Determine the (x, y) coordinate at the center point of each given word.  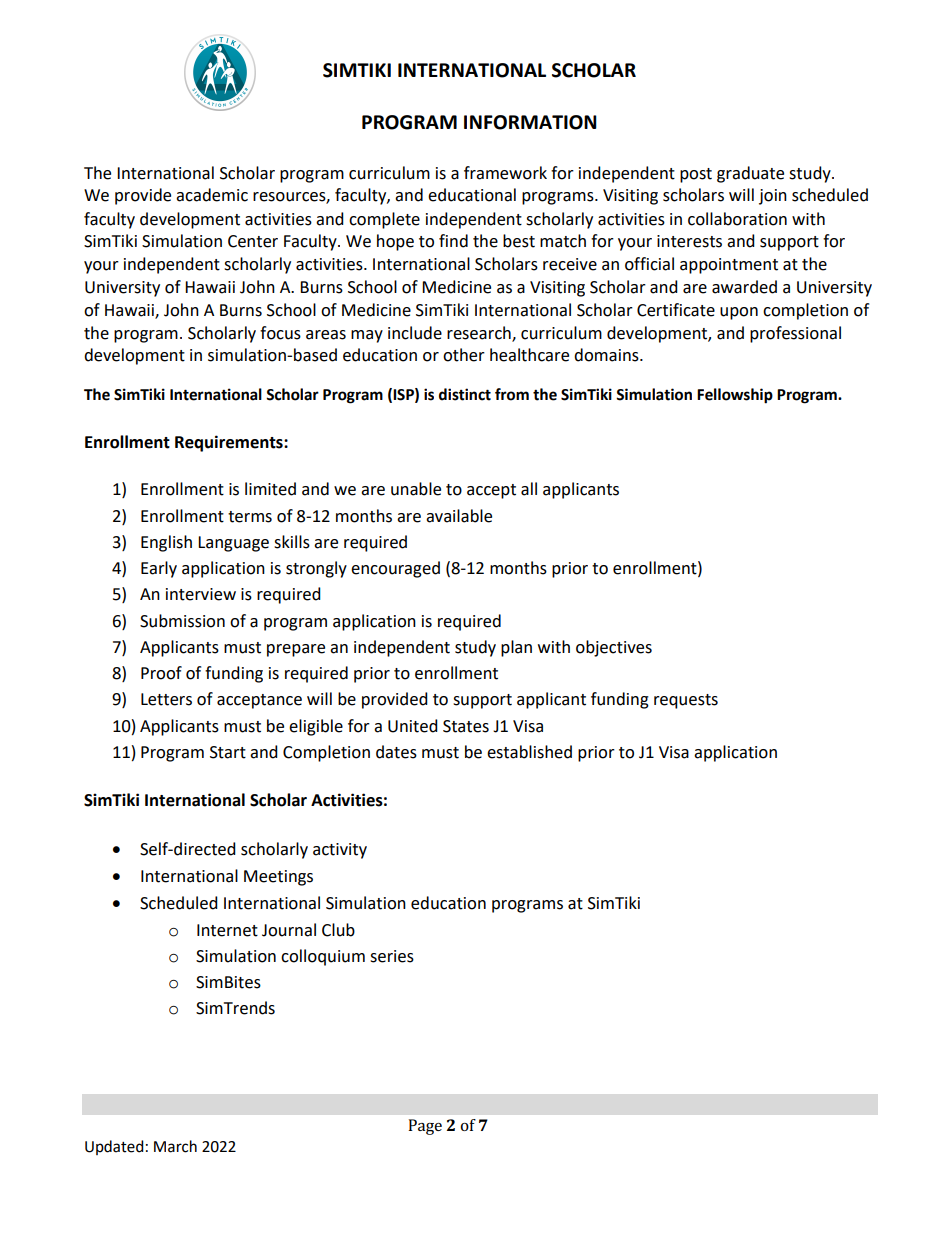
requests (686, 701)
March (175, 1146)
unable (416, 489)
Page (425, 1127)
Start (228, 752)
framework (505, 173)
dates (396, 752)
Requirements (230, 443)
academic (212, 195)
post (696, 175)
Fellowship (735, 396)
